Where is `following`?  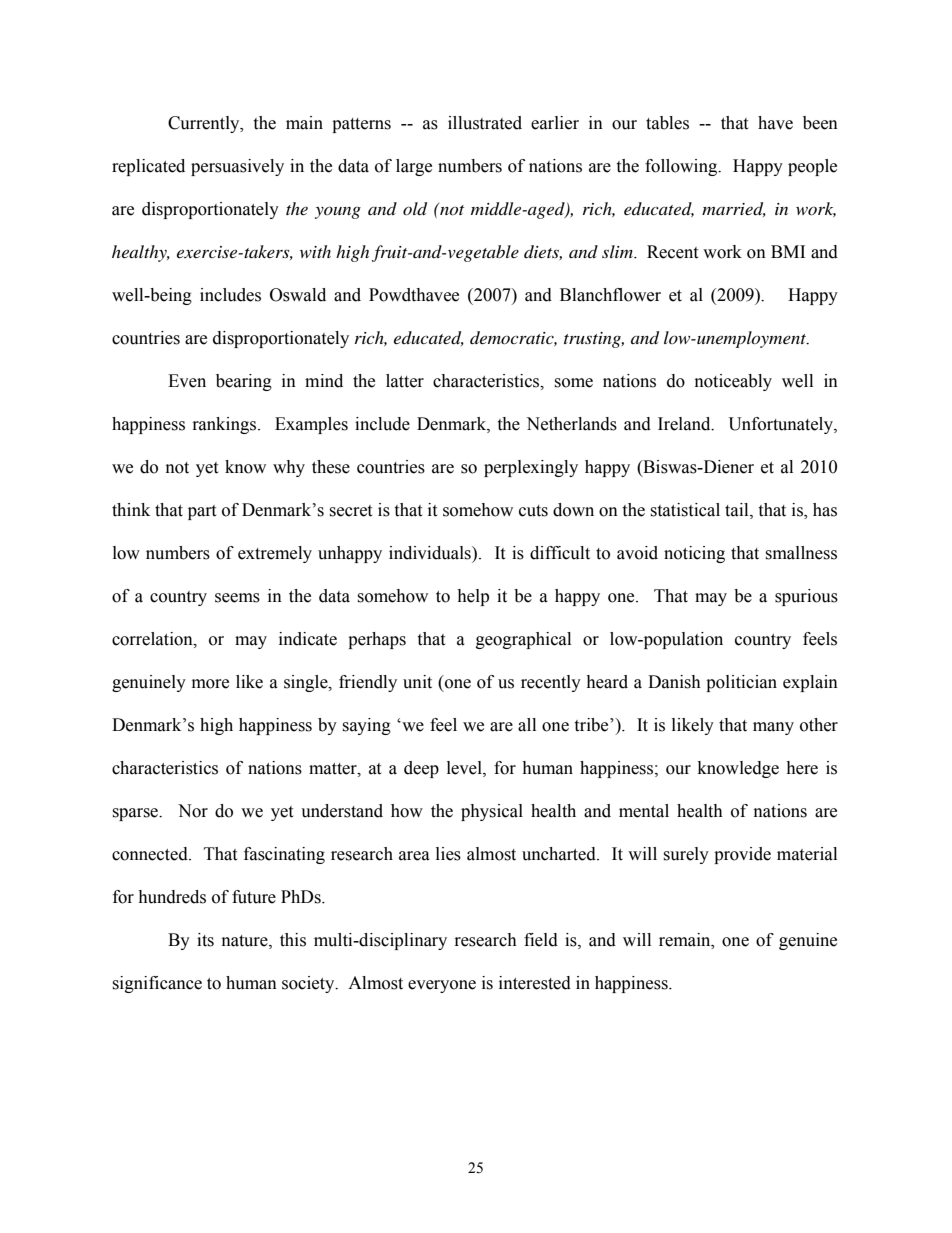 following is located at coordinates (682, 167).
